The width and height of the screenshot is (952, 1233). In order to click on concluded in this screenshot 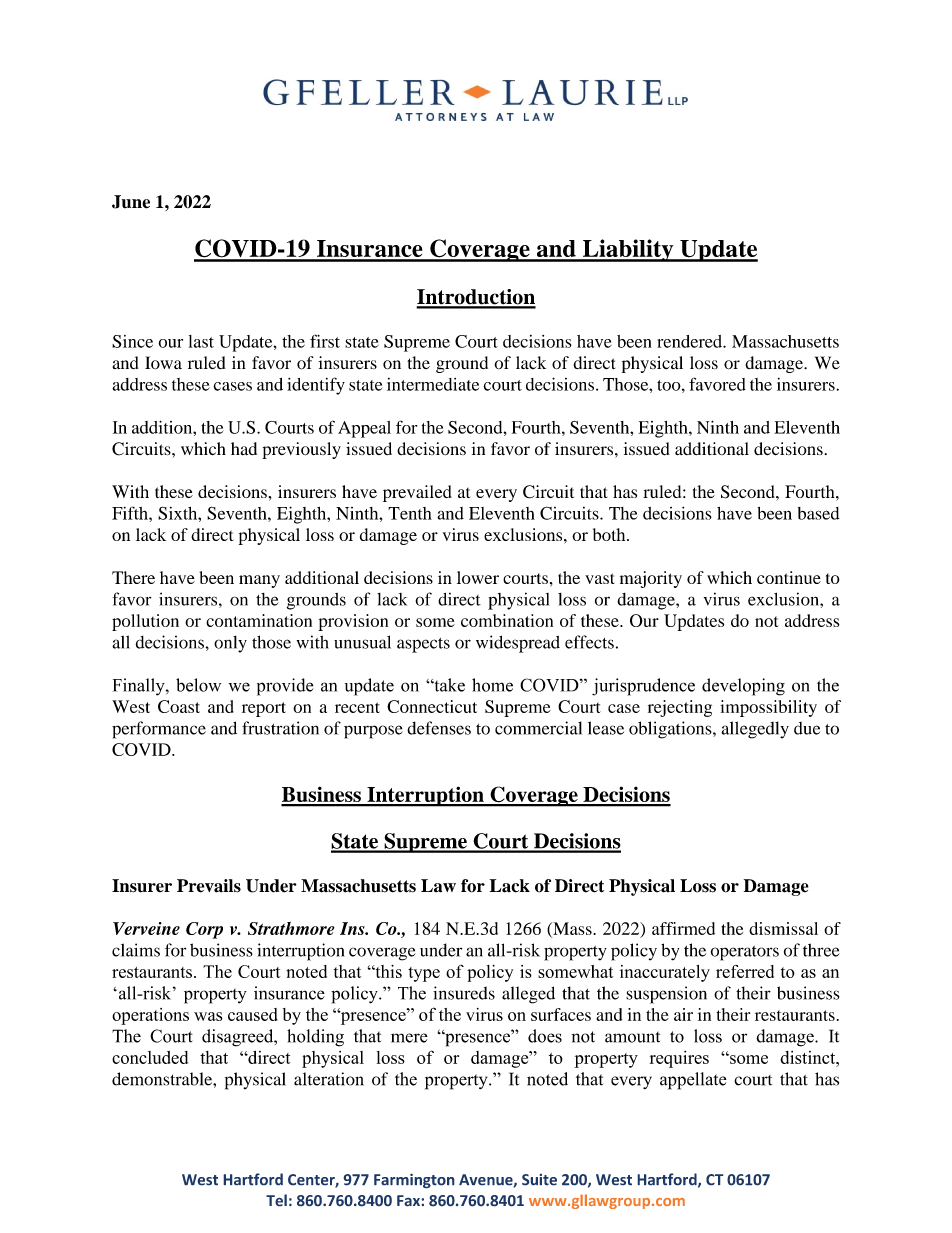, I will do `click(150, 1057)`.
